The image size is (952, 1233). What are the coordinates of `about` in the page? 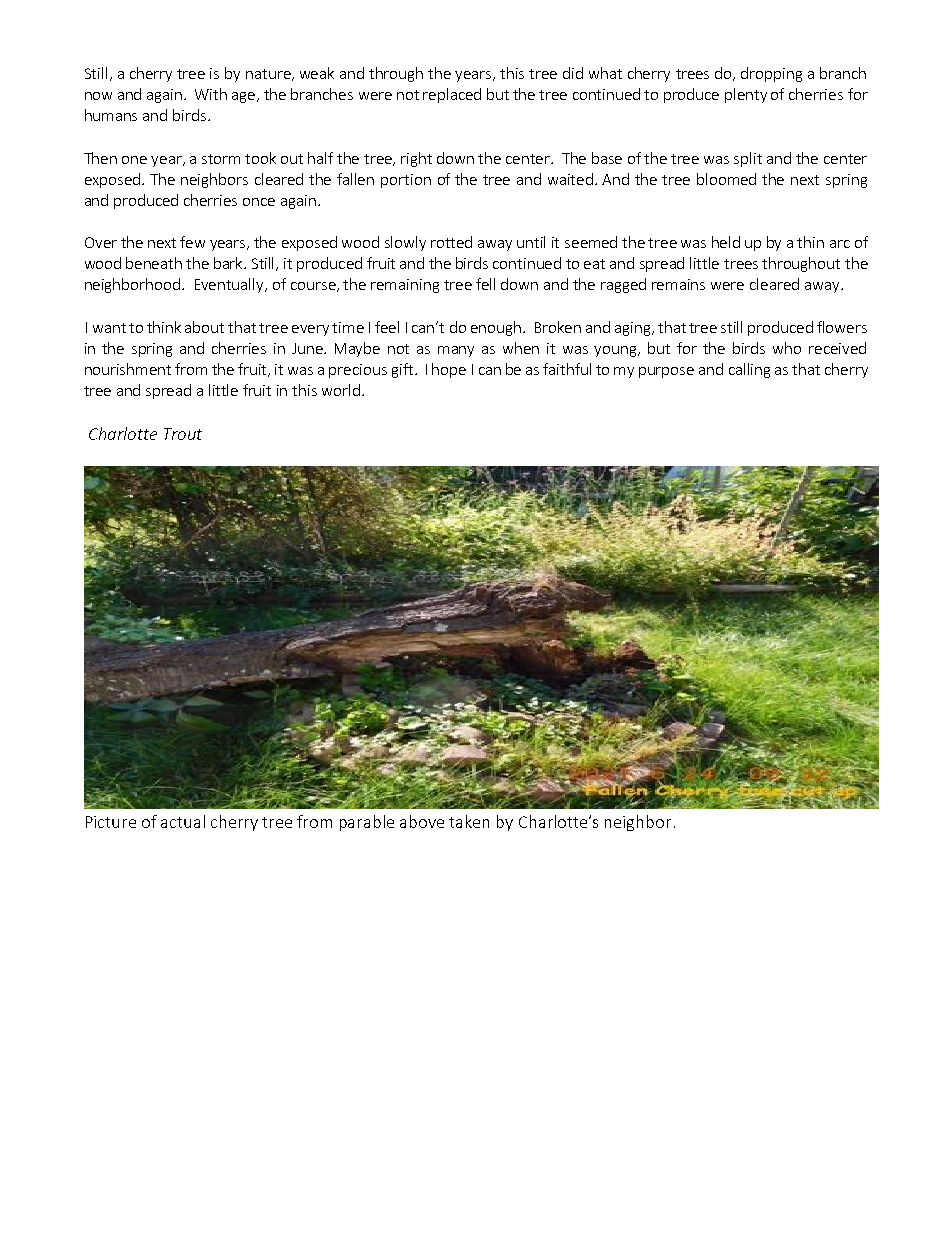 It's located at (204, 327).
